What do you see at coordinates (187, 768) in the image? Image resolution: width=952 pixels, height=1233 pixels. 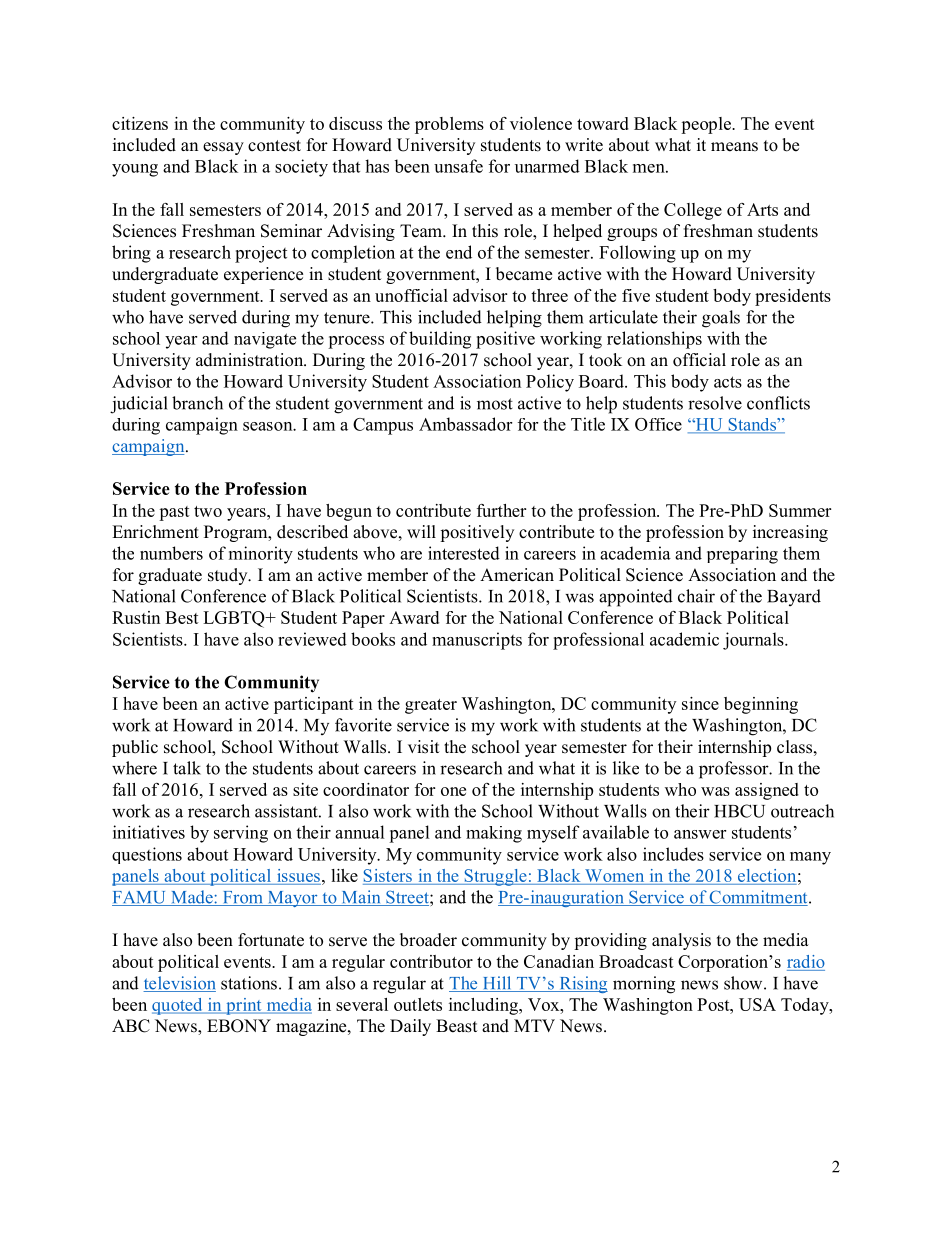 I see `talk` at bounding box center [187, 768].
